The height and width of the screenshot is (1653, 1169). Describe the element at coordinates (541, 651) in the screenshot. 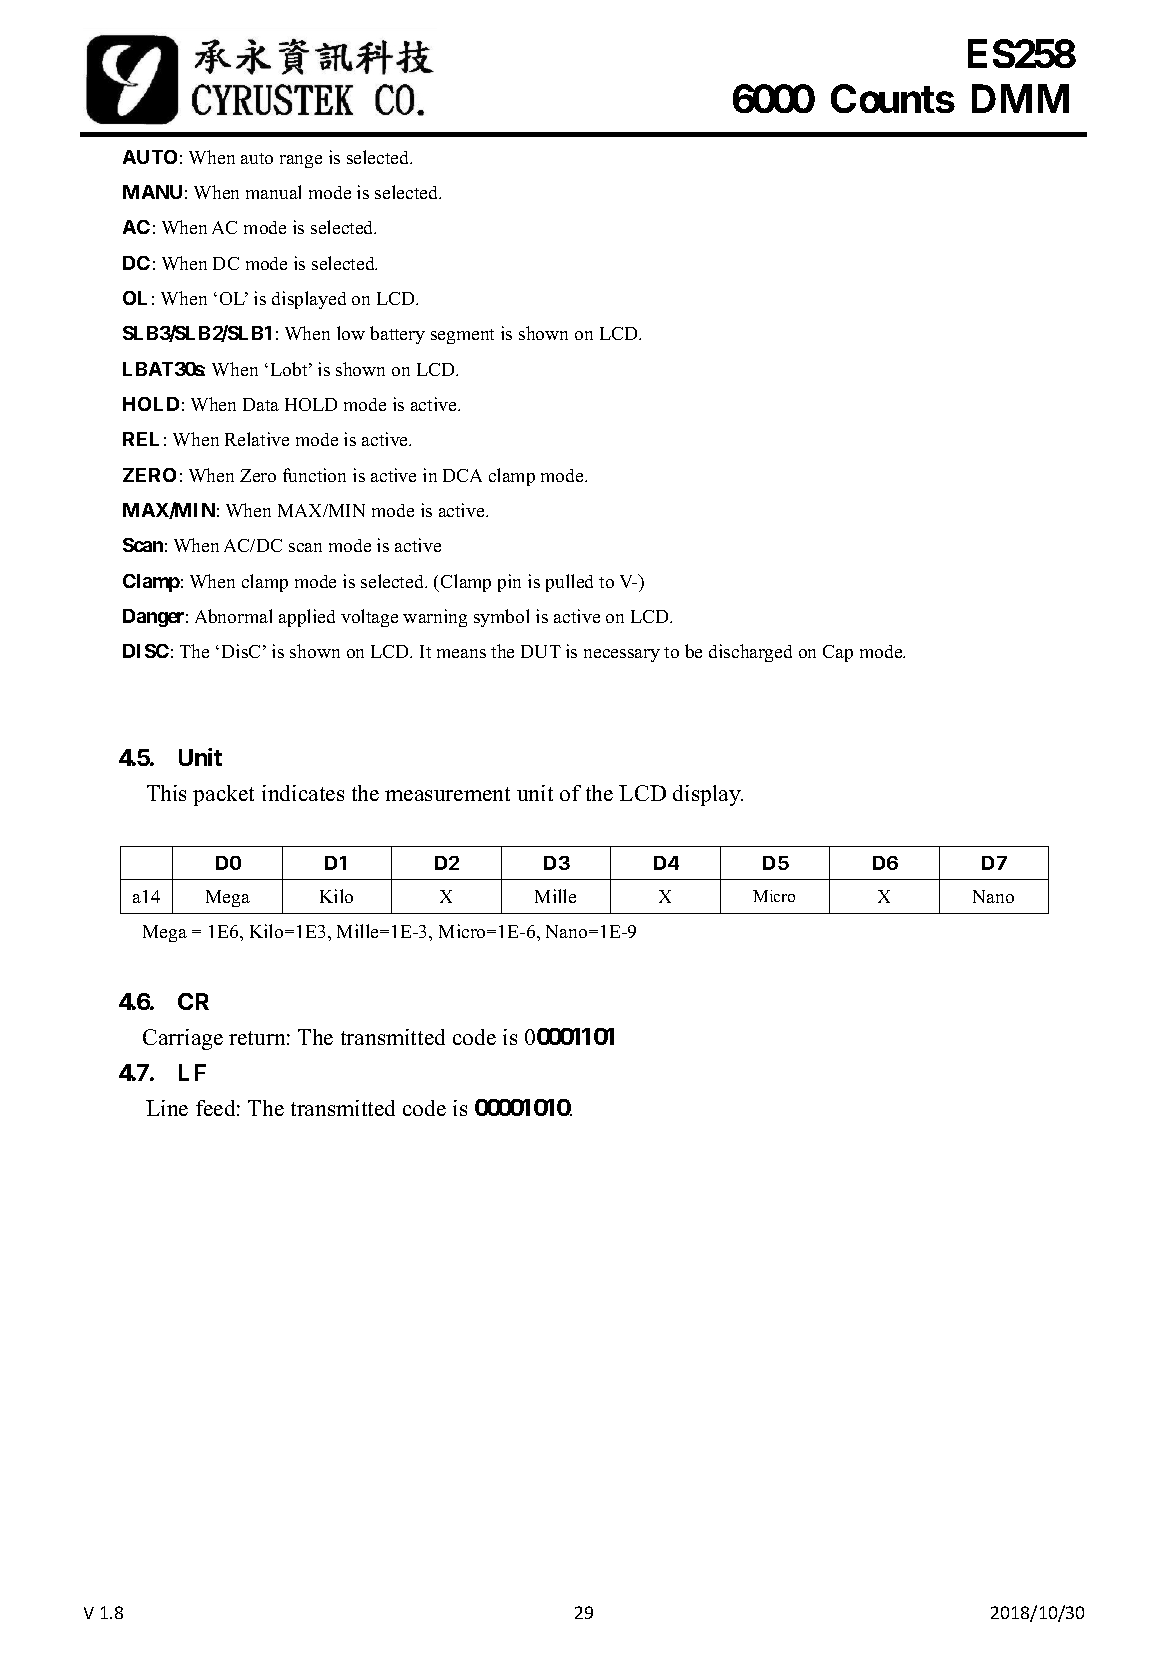

I see `DUT` at that location.
